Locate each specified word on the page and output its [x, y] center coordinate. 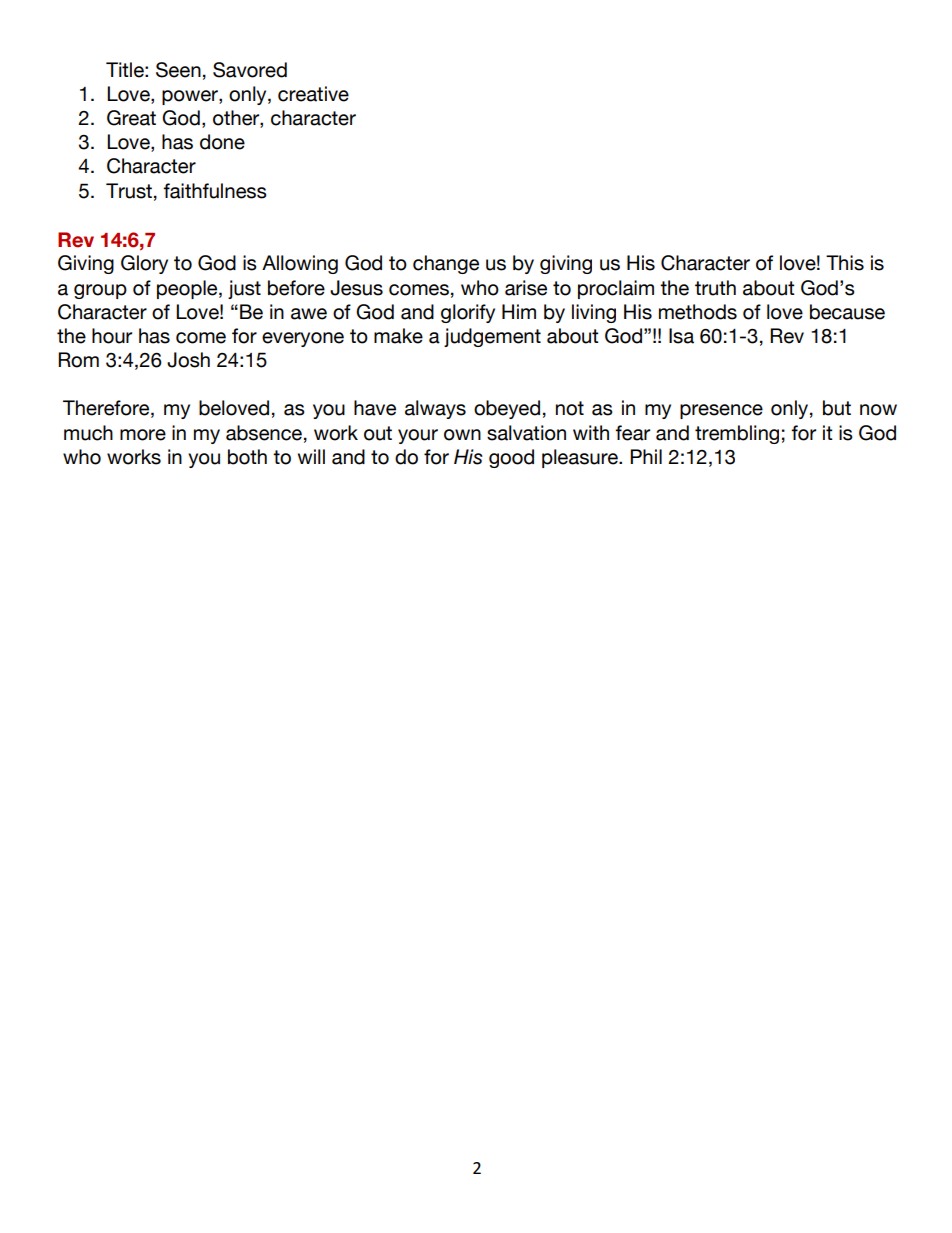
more [143, 435]
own [462, 435]
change [446, 264]
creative [313, 94]
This [845, 263]
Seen [178, 70]
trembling [737, 434]
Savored [250, 70]
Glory [144, 264]
